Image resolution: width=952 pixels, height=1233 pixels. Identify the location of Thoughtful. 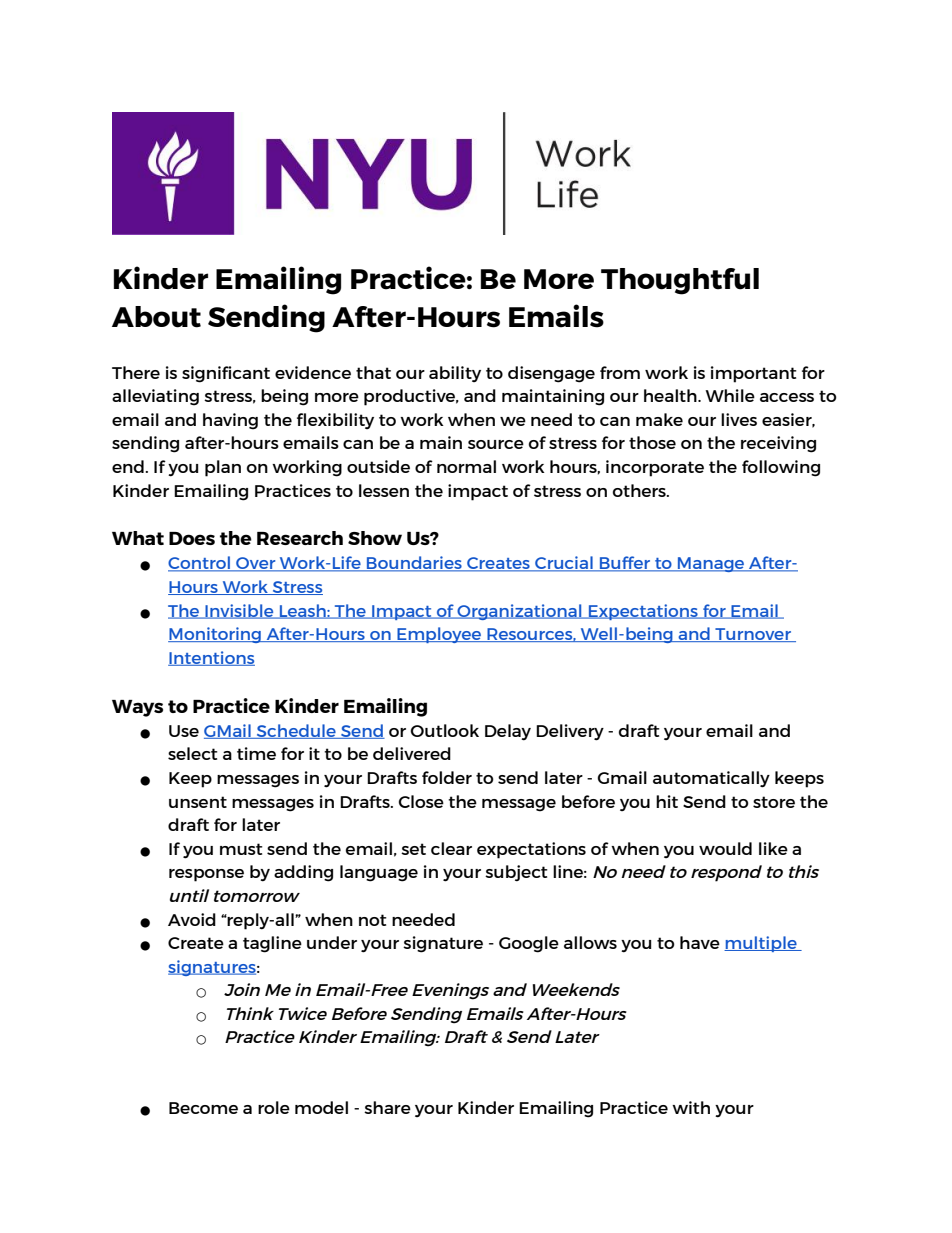
(680, 281).
